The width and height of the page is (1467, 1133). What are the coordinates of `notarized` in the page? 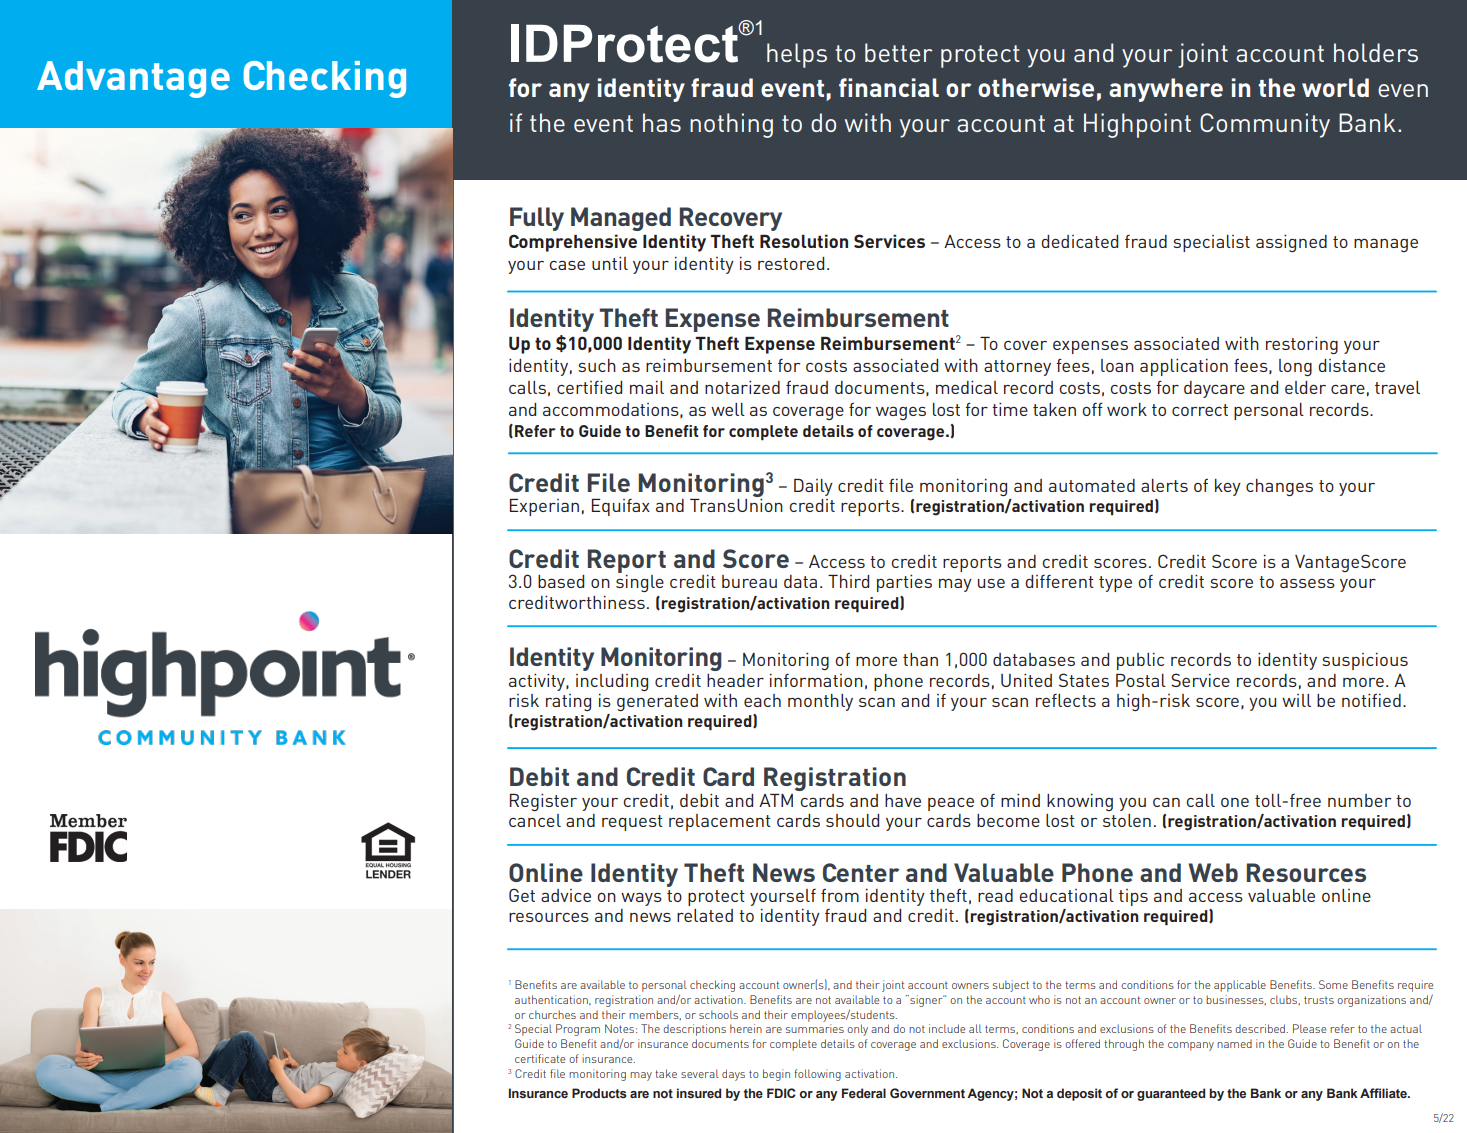 It's located at (742, 387).
